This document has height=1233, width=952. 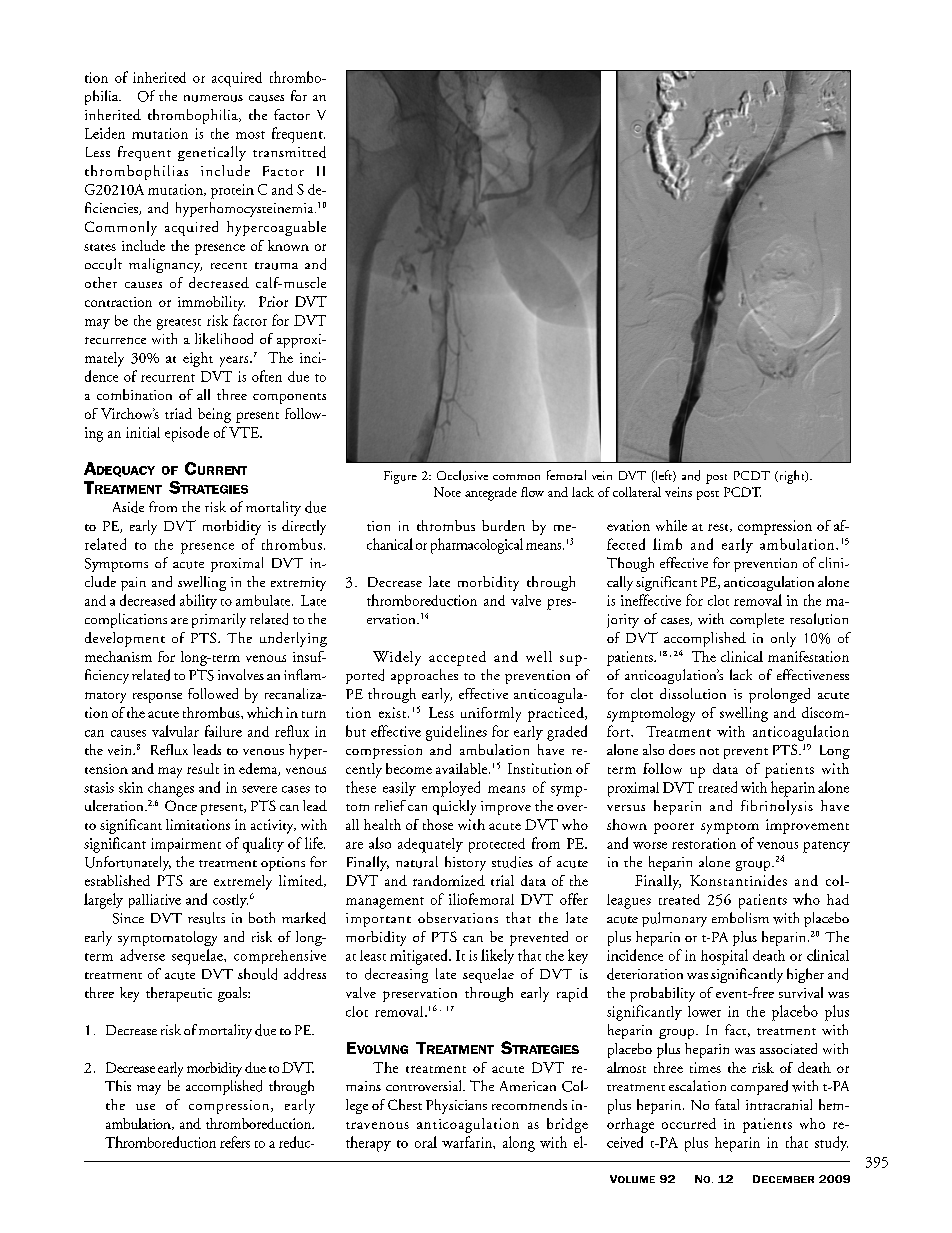 What do you see at coordinates (289, 152) in the document?
I see `transmitted` at bounding box center [289, 152].
